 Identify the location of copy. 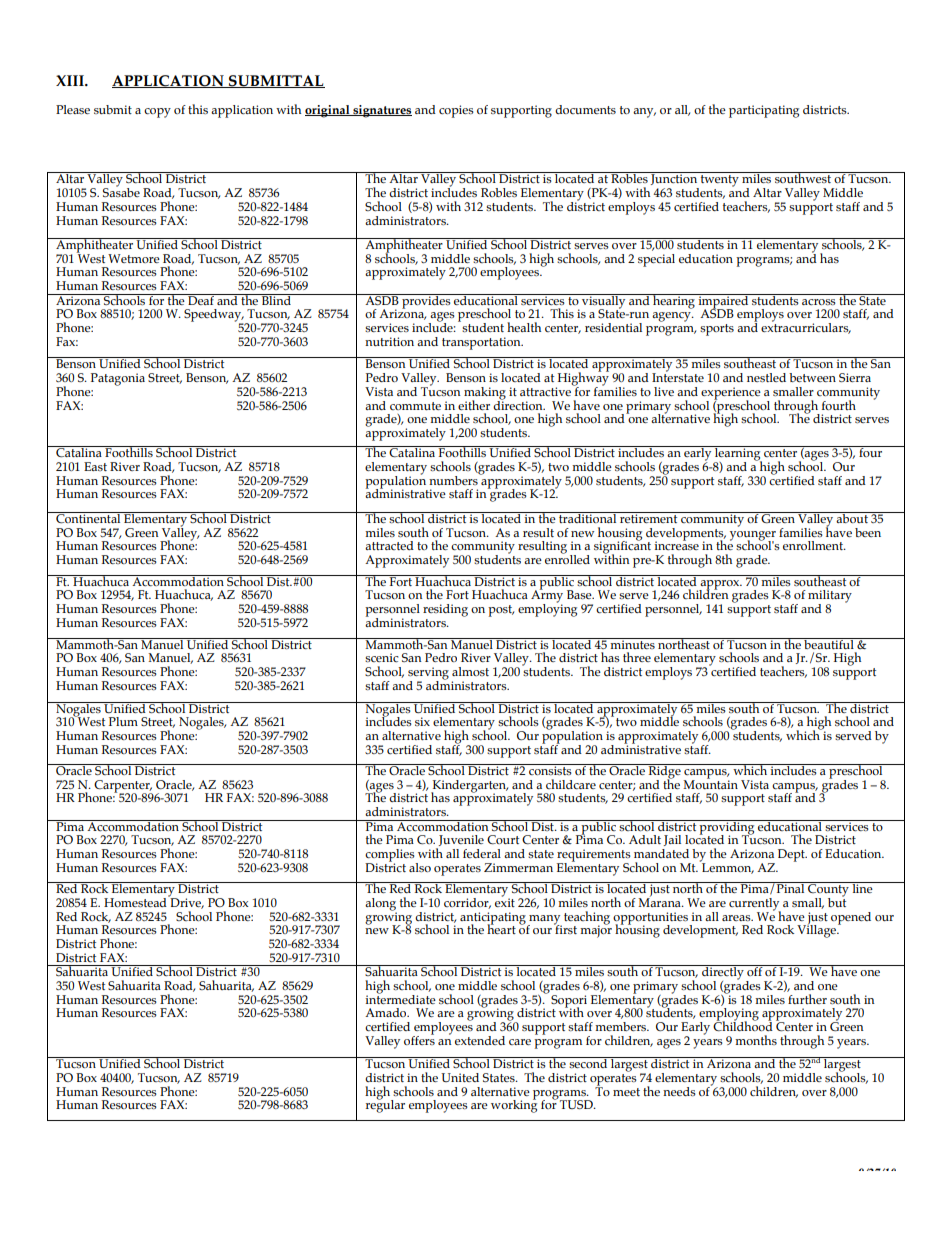
(157, 113).
